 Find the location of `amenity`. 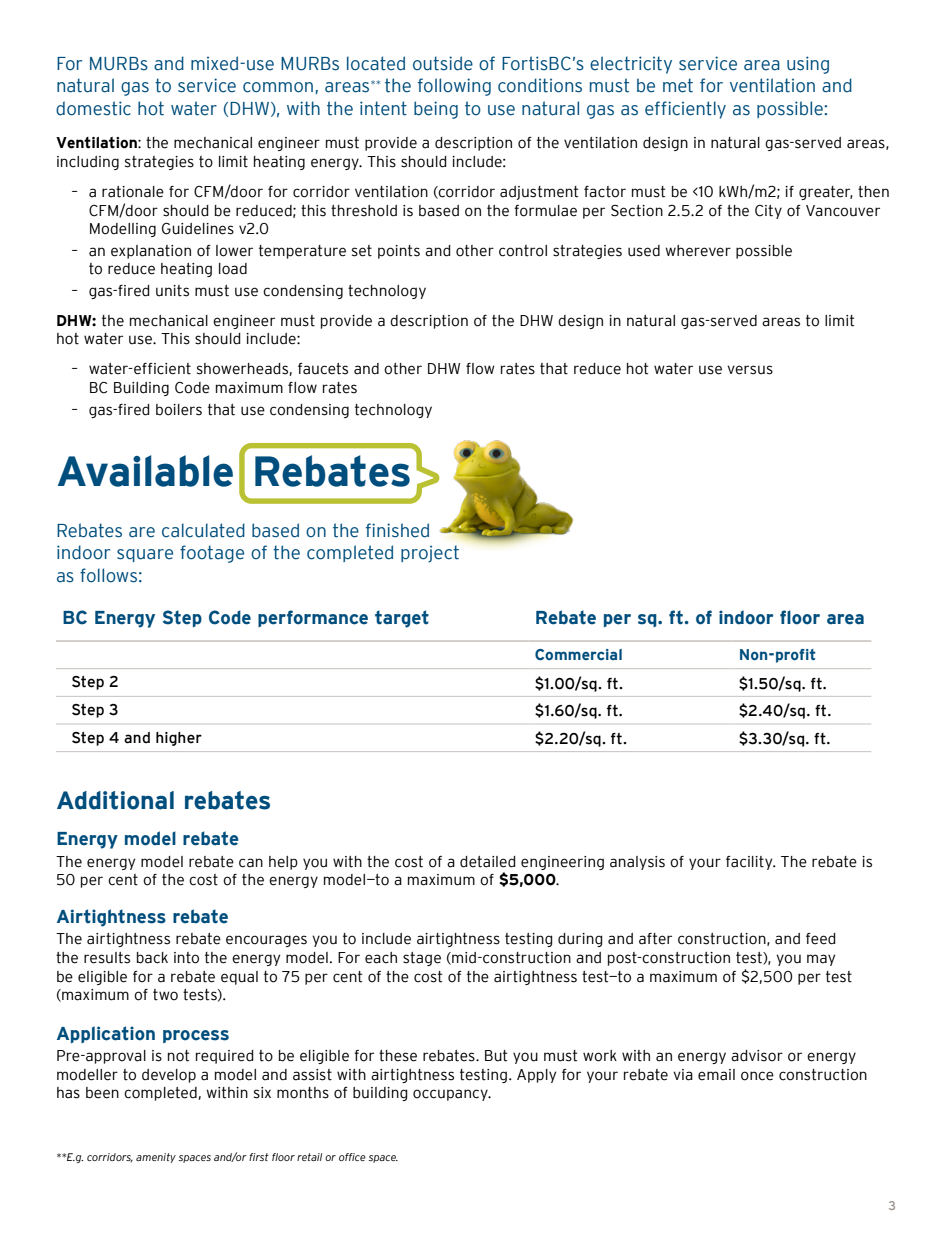

amenity is located at coordinates (156, 1158).
